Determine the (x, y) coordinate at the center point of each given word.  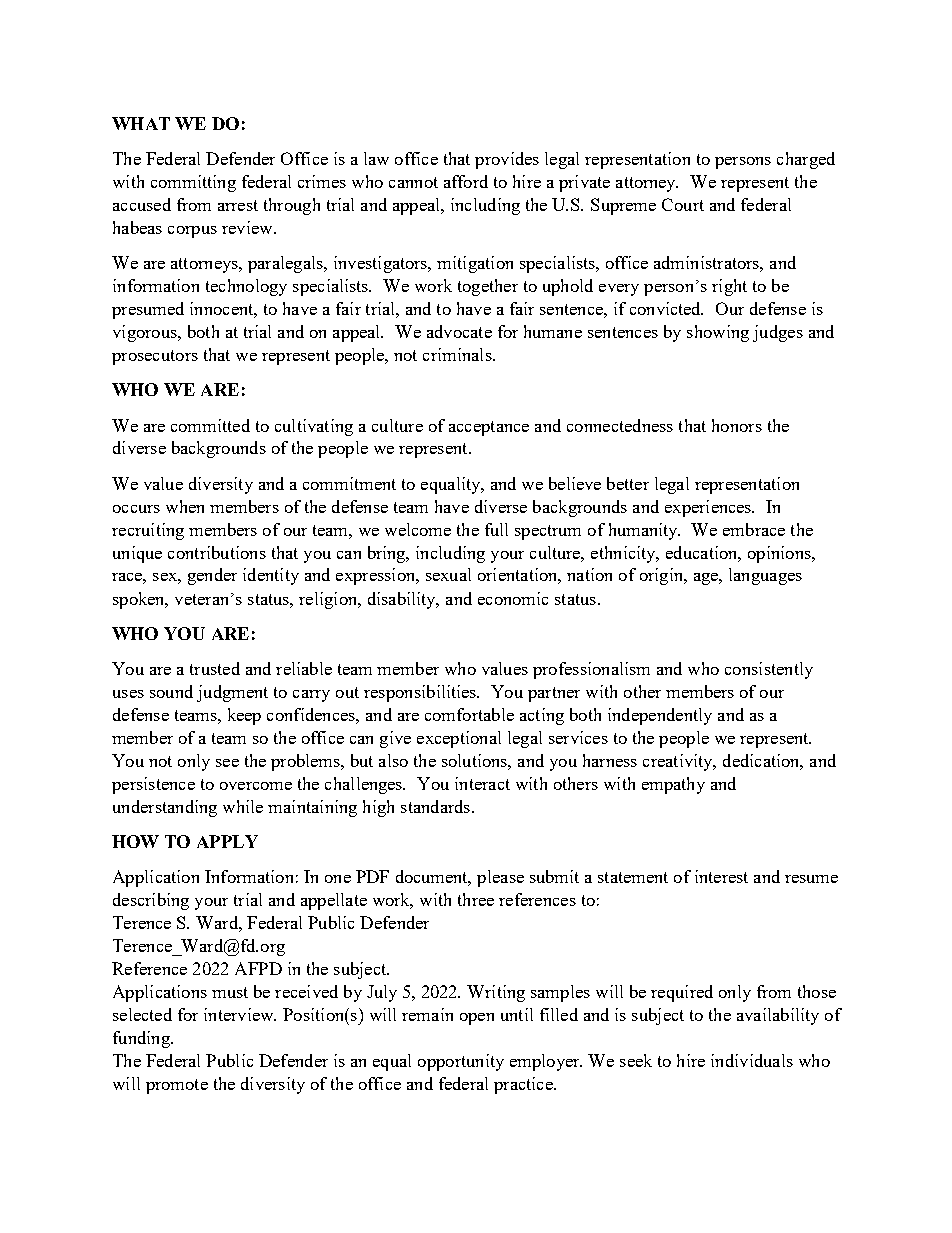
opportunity (461, 1062)
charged (806, 160)
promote (177, 1086)
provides (507, 160)
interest (721, 876)
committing (193, 183)
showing (718, 333)
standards (437, 806)
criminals (458, 354)
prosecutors (155, 357)
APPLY (227, 841)
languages (765, 576)
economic (513, 598)
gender (212, 576)
